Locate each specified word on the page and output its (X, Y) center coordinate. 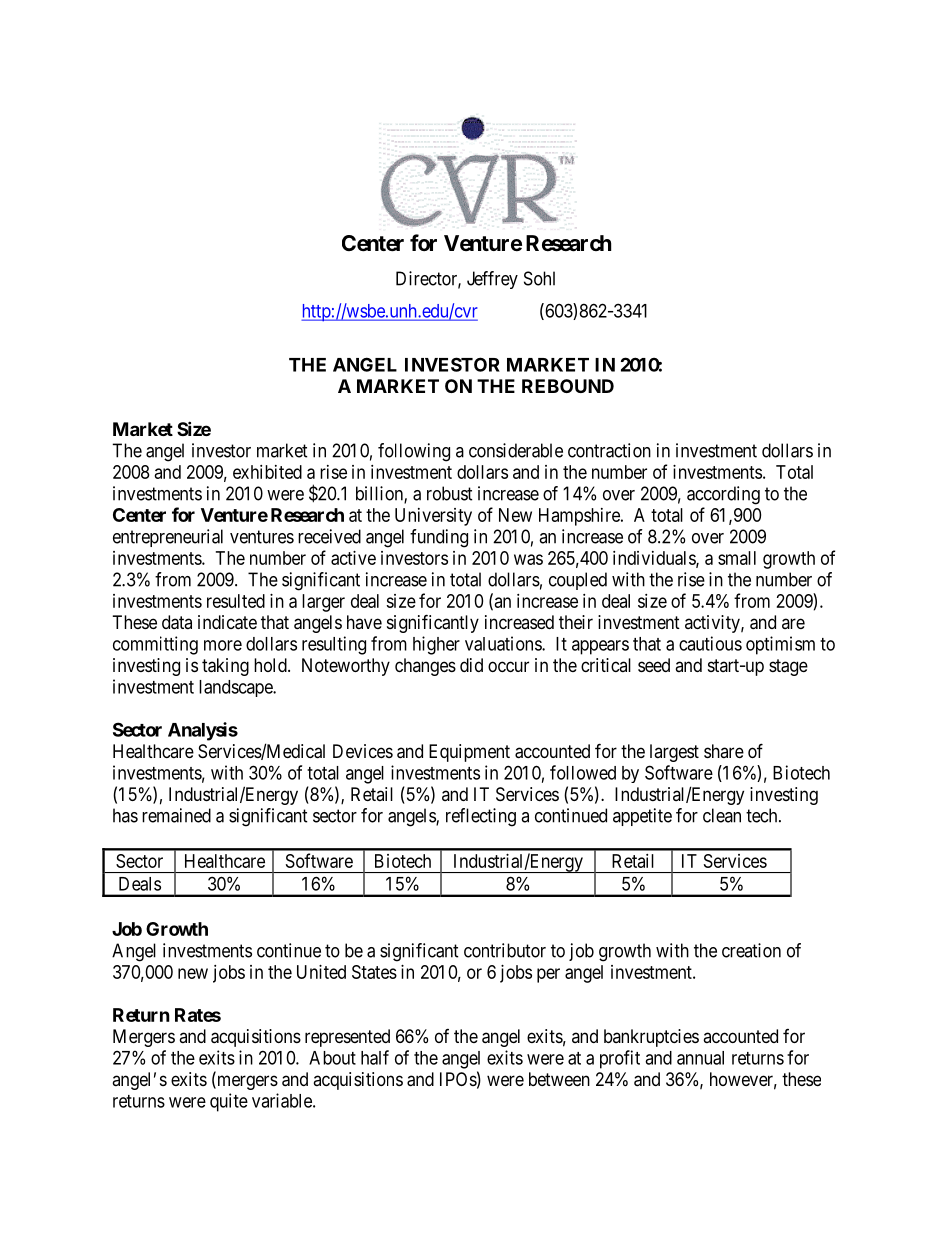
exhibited (267, 472)
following (414, 452)
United (321, 972)
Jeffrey (492, 280)
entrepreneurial (168, 538)
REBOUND (568, 386)
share (724, 751)
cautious (710, 643)
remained (176, 815)
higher (436, 645)
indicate (227, 622)
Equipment (469, 753)
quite (229, 1102)
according (723, 495)
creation (751, 950)
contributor (505, 950)
